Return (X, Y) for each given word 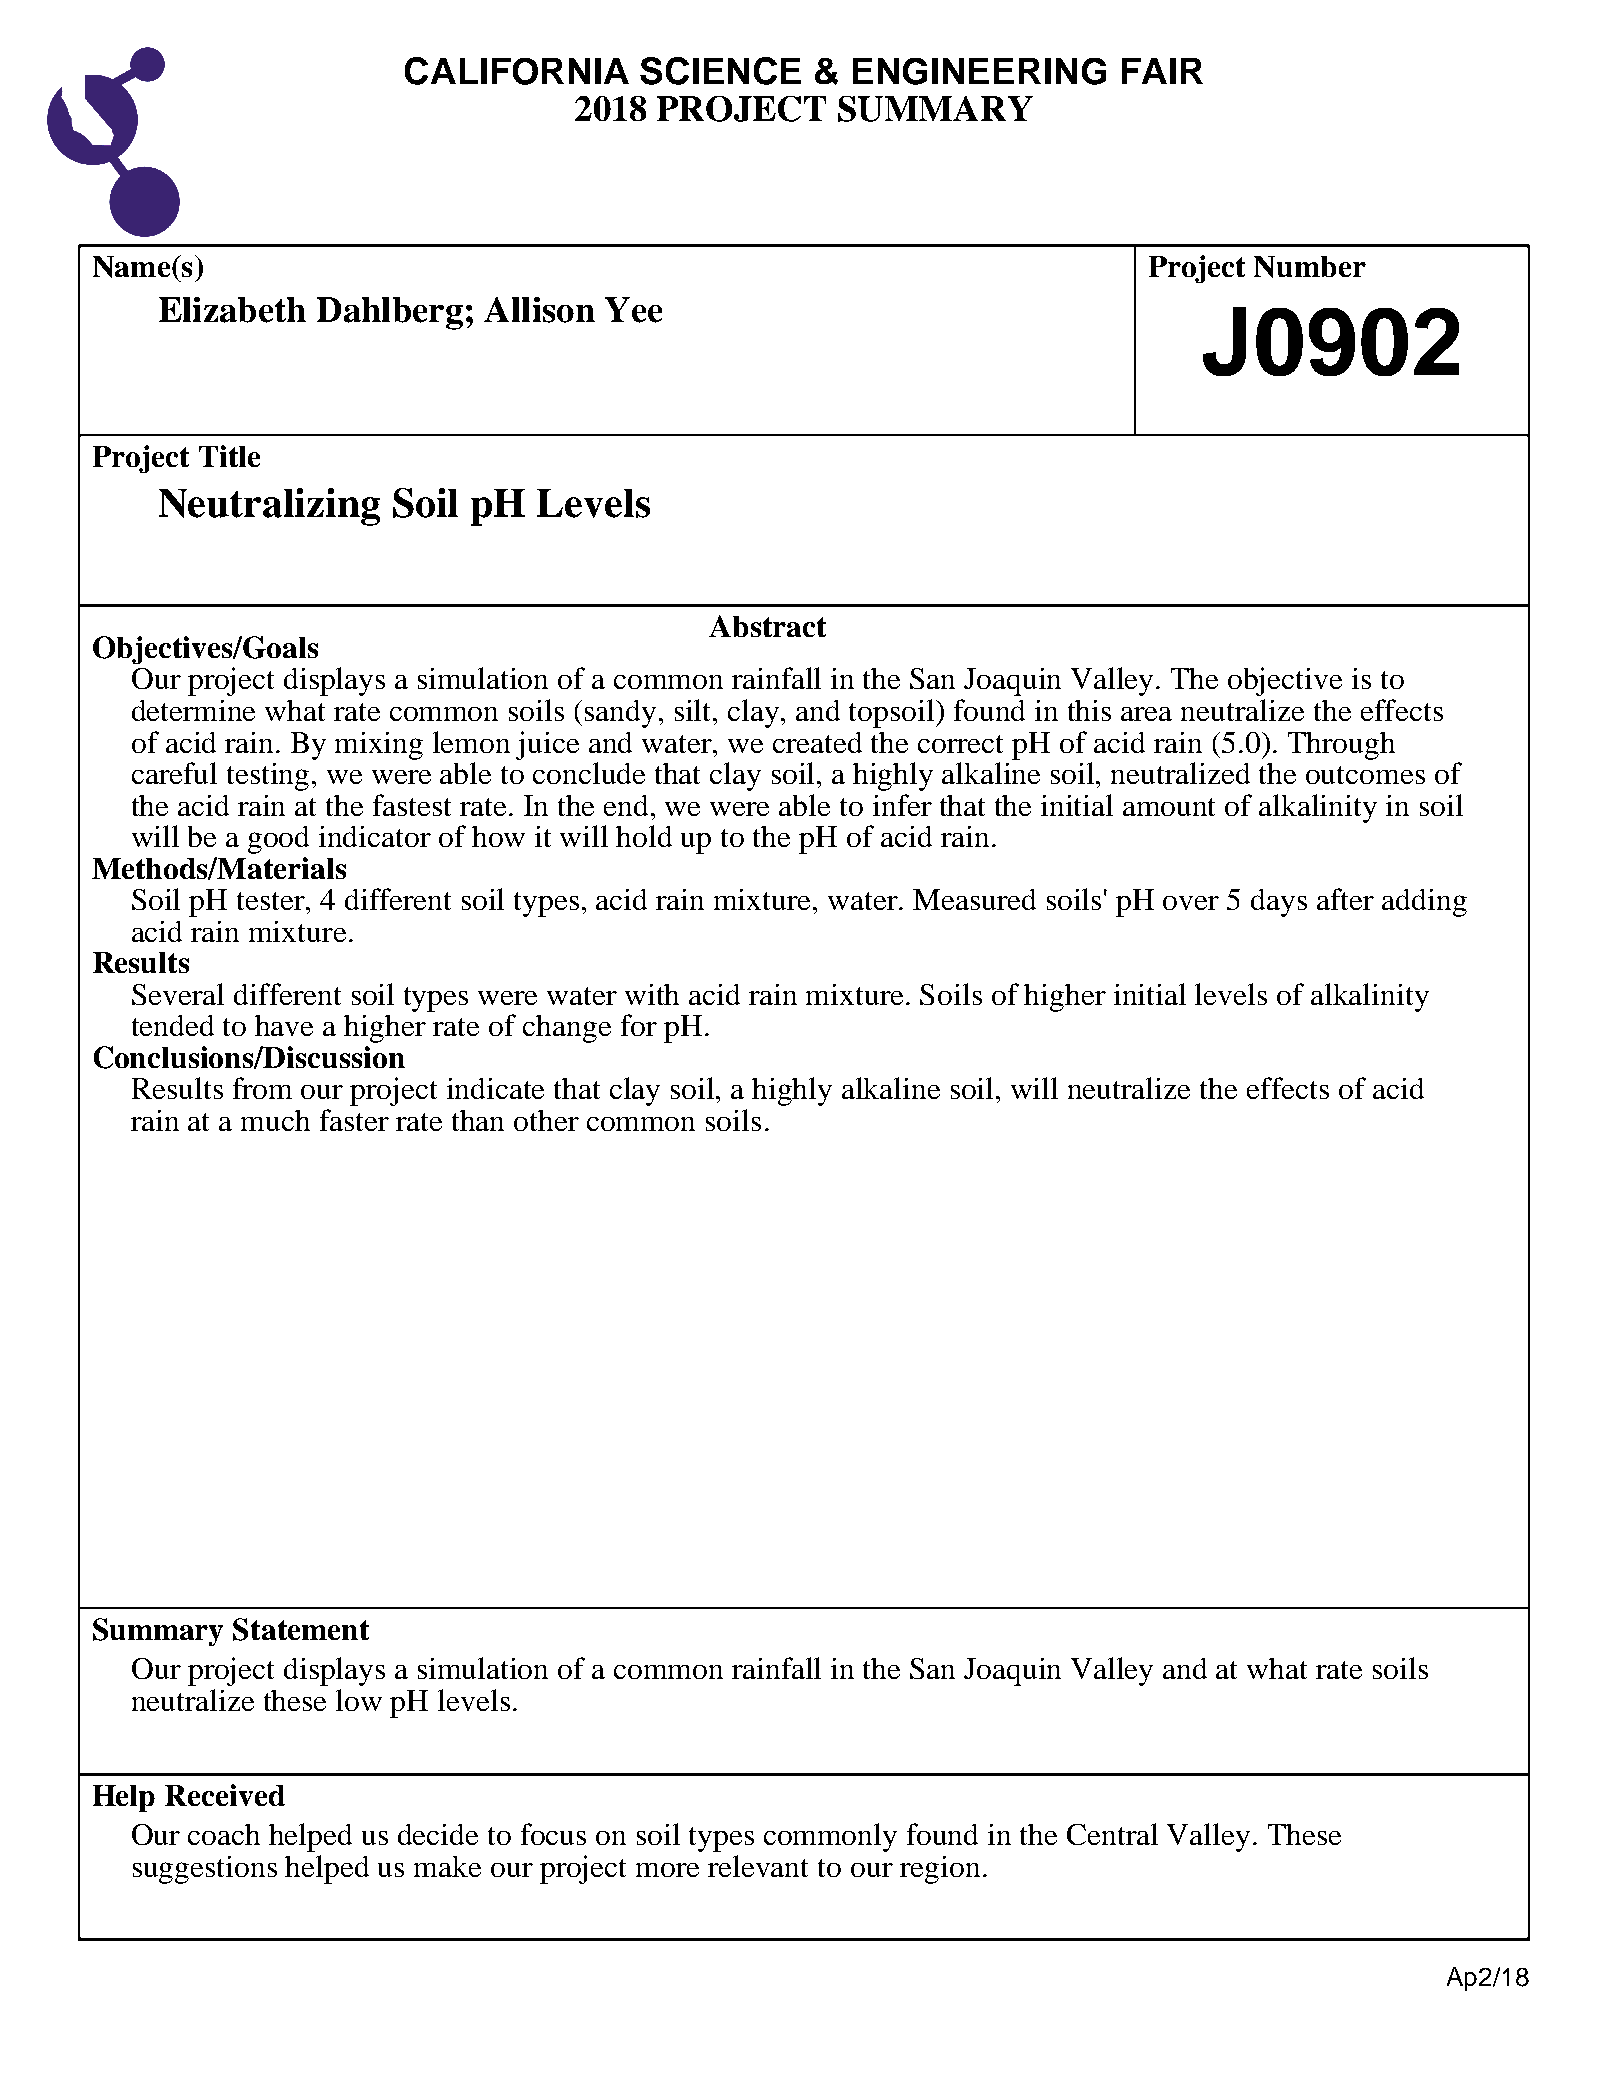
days (1279, 903)
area (1146, 714)
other (546, 1120)
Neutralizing (269, 507)
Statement (301, 1629)
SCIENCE (720, 71)
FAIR (1162, 71)
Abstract (767, 626)
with (652, 994)
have (284, 1025)
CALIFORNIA (517, 71)
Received (225, 1795)
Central (1112, 1834)
